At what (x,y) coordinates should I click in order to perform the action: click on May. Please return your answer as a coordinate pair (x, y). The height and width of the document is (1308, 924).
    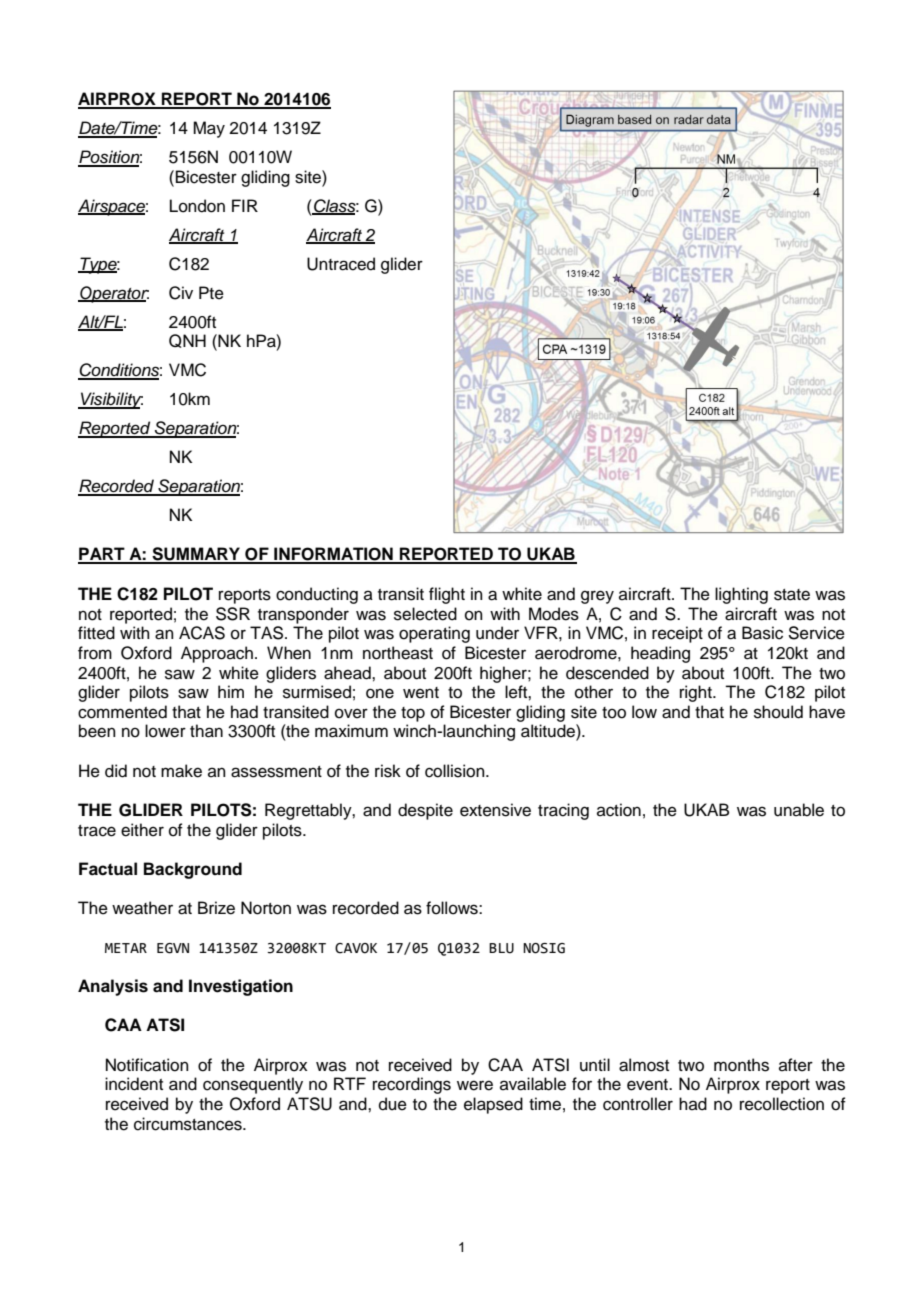
    Looking at the image, I should click on (209, 129).
